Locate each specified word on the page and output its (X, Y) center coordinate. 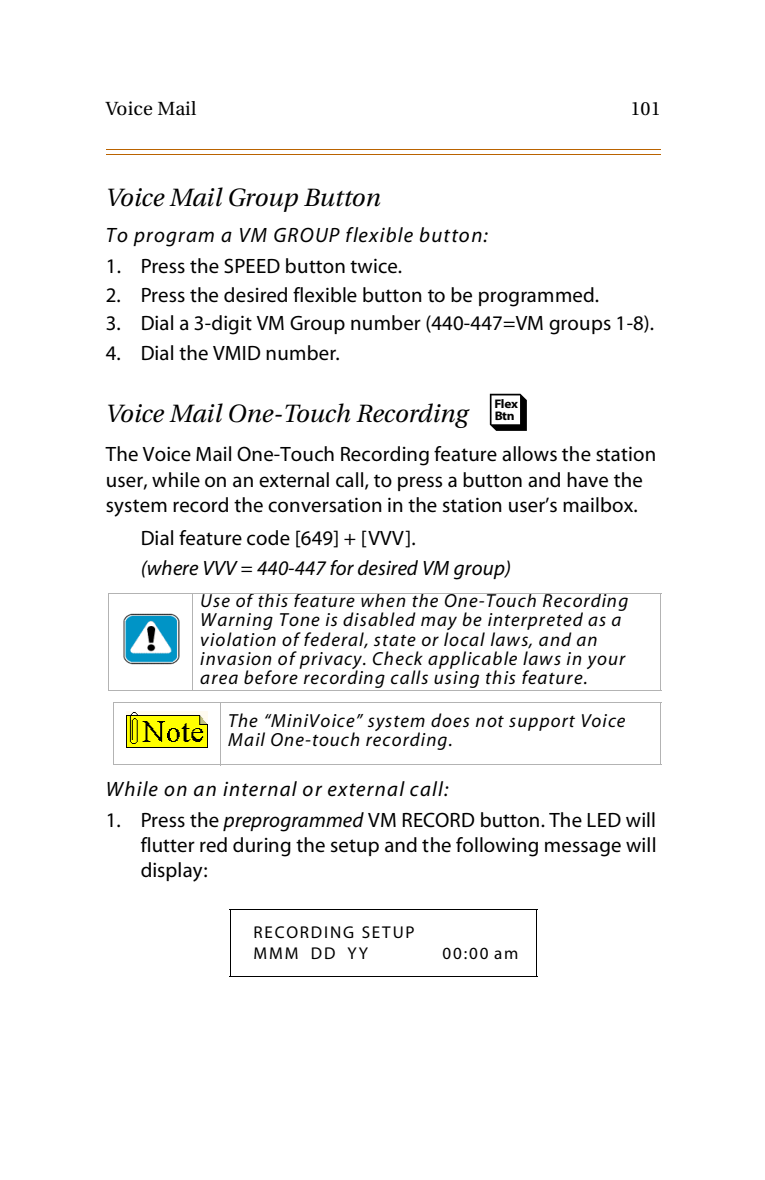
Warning (237, 623)
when (383, 600)
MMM (276, 953)
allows (529, 454)
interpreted (535, 621)
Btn (504, 415)
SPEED (252, 266)
